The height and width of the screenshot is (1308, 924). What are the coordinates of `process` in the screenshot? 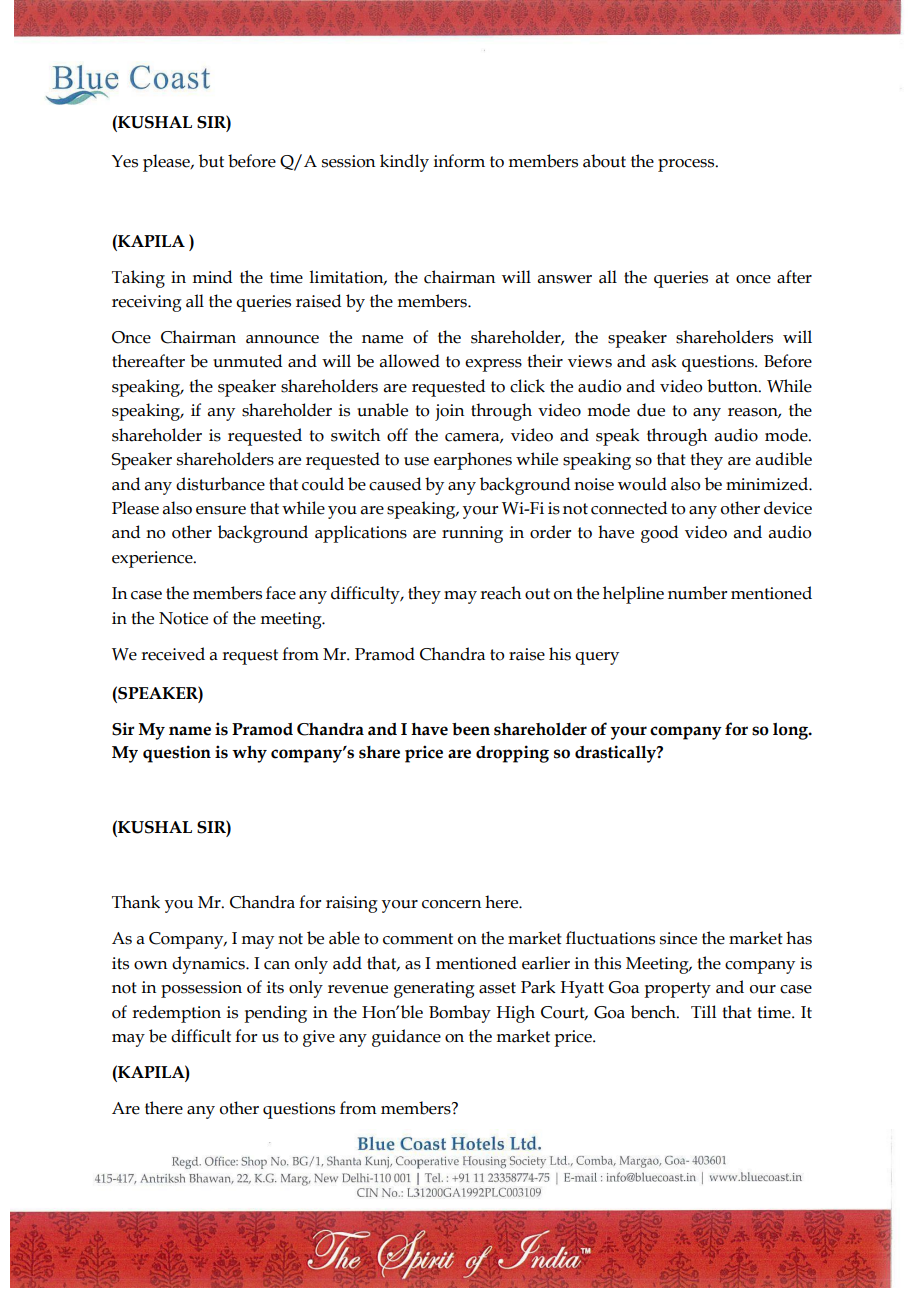 It's located at (687, 165).
